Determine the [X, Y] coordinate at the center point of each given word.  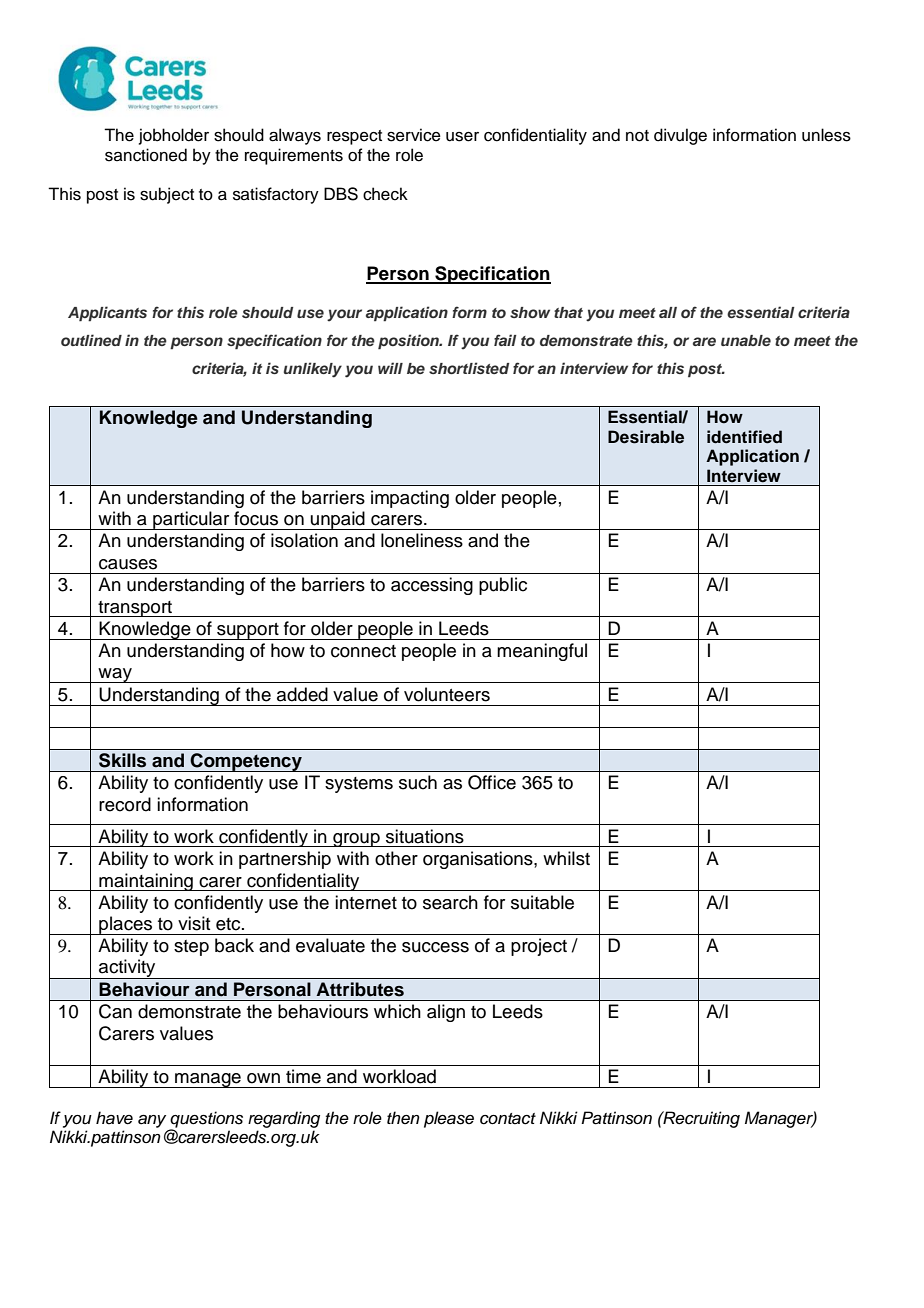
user [462, 137]
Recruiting [700, 1119]
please [449, 1119]
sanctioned [146, 155]
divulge [680, 136]
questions [206, 1120]
